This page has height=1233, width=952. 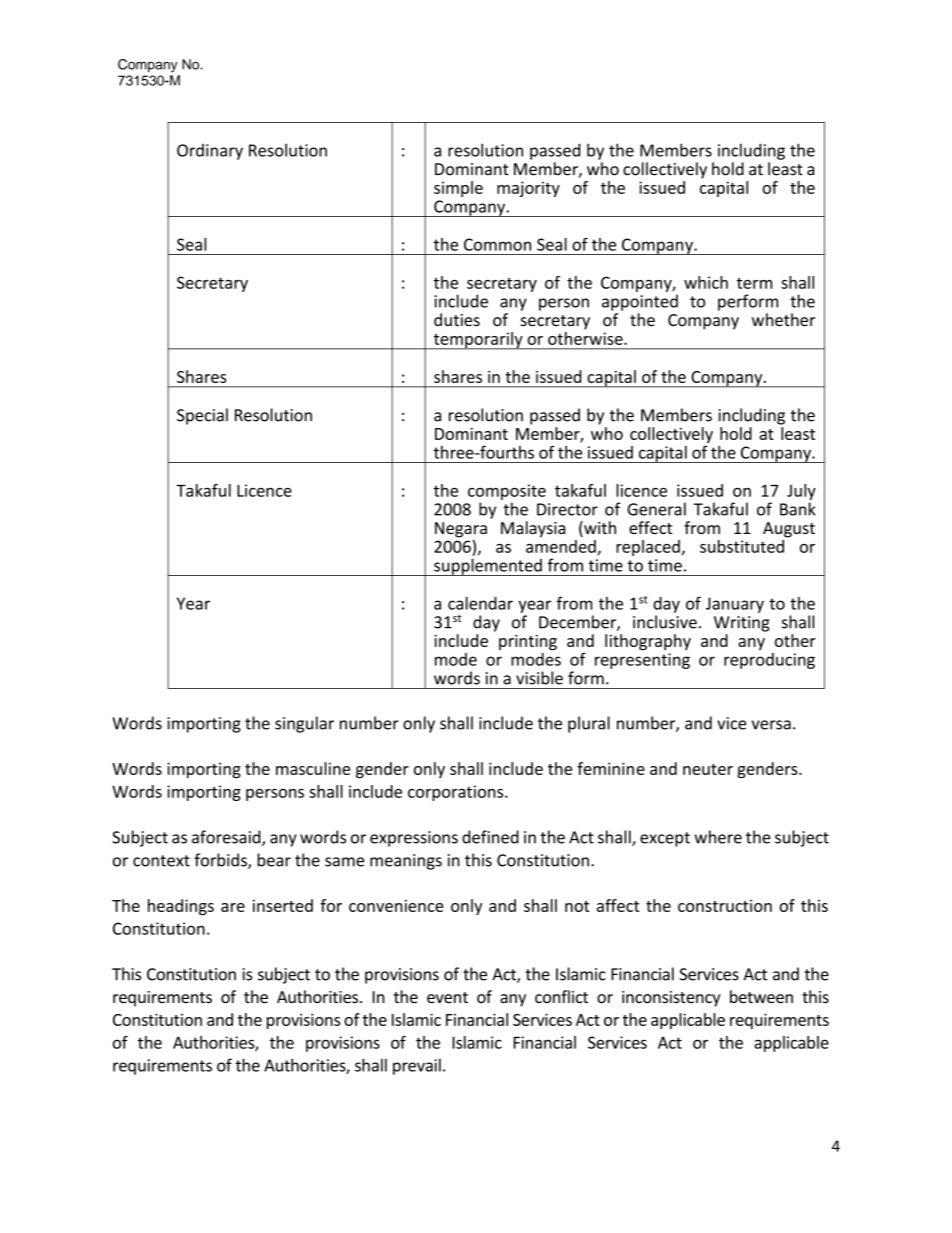 I want to click on supplemented, so click(x=488, y=567).
